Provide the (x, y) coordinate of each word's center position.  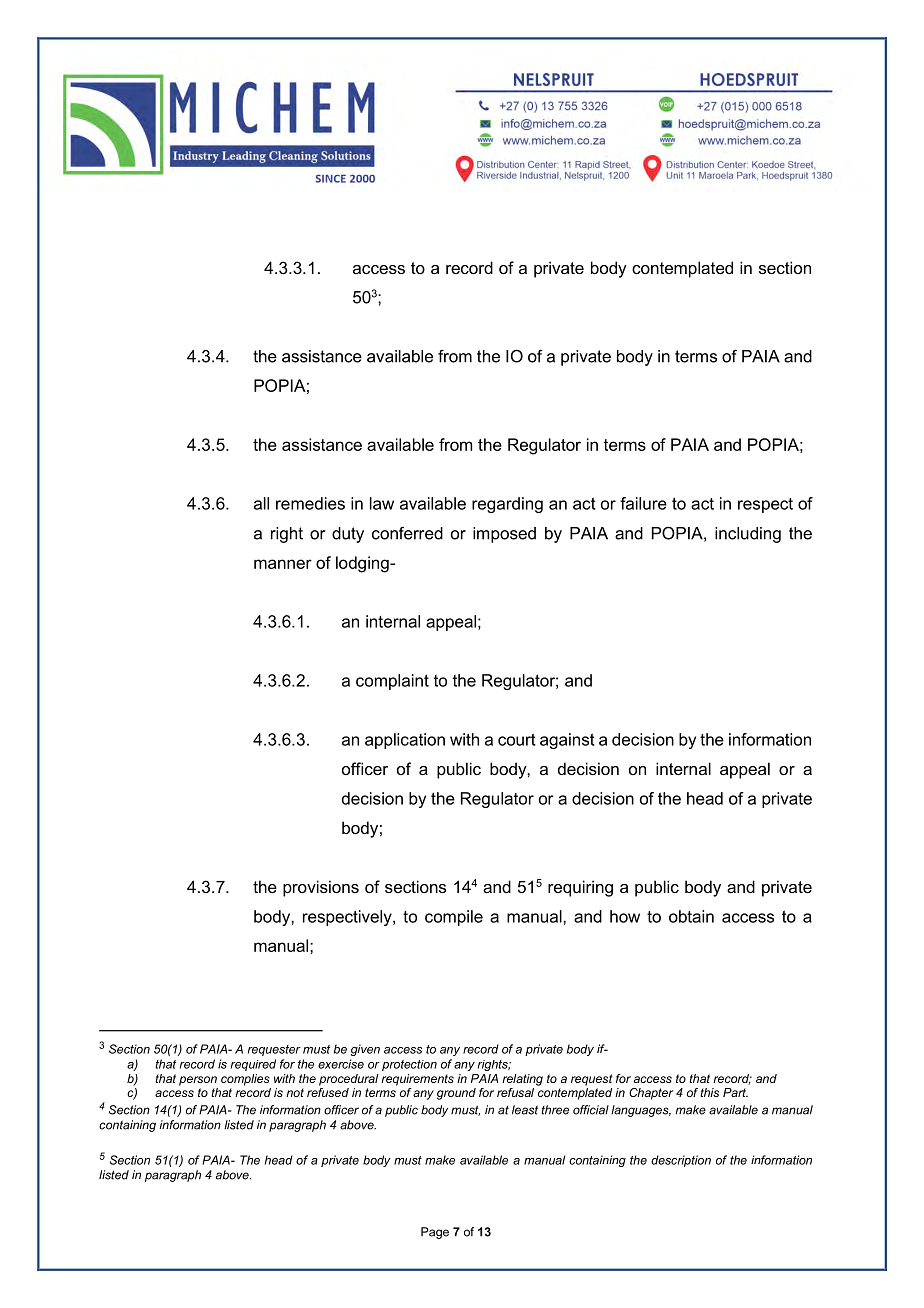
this (709, 1092)
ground (456, 1094)
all (261, 503)
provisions (321, 888)
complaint (392, 682)
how (625, 916)
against (567, 741)
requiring (580, 888)
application (405, 741)
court (517, 739)
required (253, 1065)
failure (643, 503)
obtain (691, 916)
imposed (504, 535)
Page (435, 1233)
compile (454, 918)
